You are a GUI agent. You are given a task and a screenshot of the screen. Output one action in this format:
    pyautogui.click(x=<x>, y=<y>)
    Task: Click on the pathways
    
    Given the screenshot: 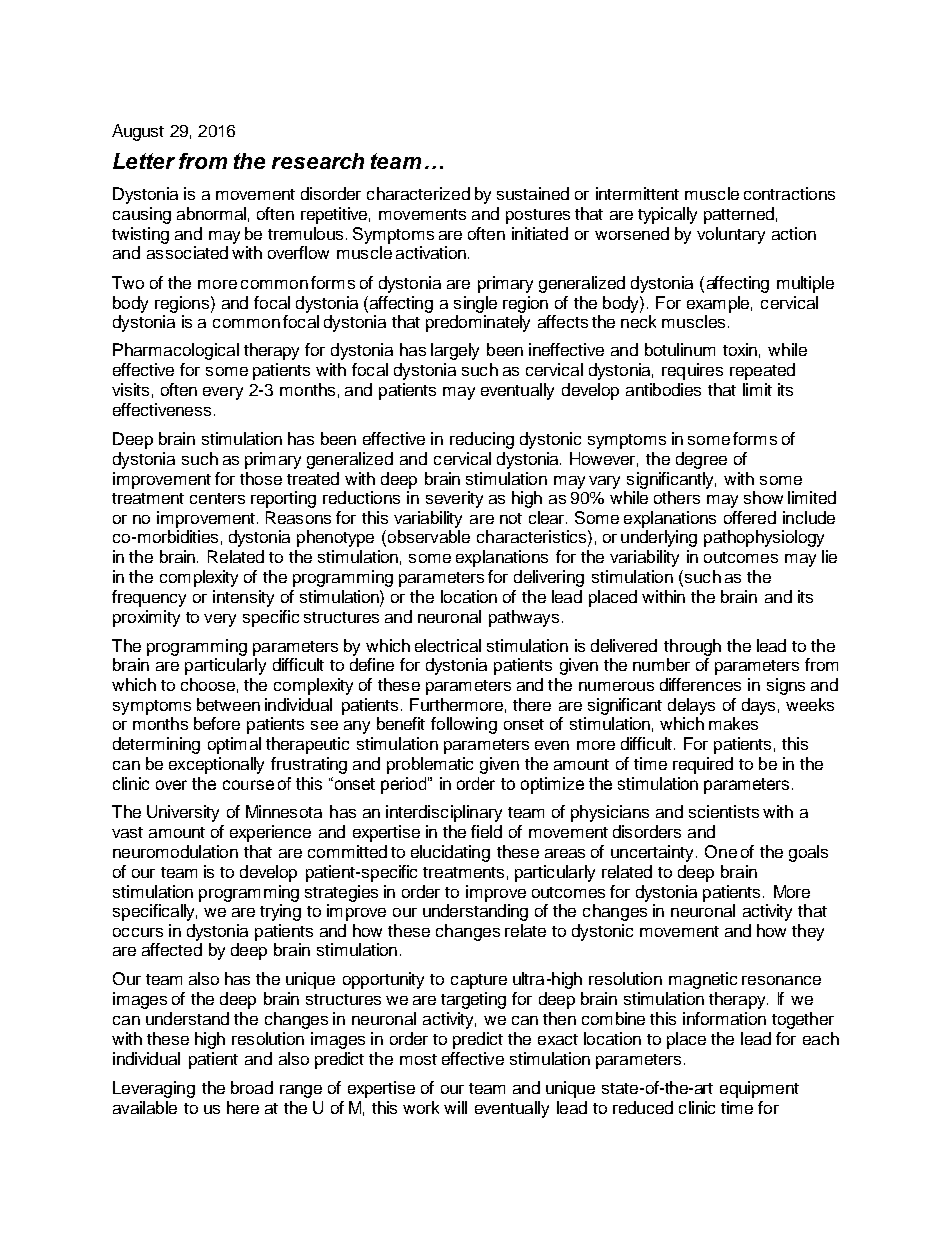 What is the action you would take?
    pyautogui.click(x=524, y=618)
